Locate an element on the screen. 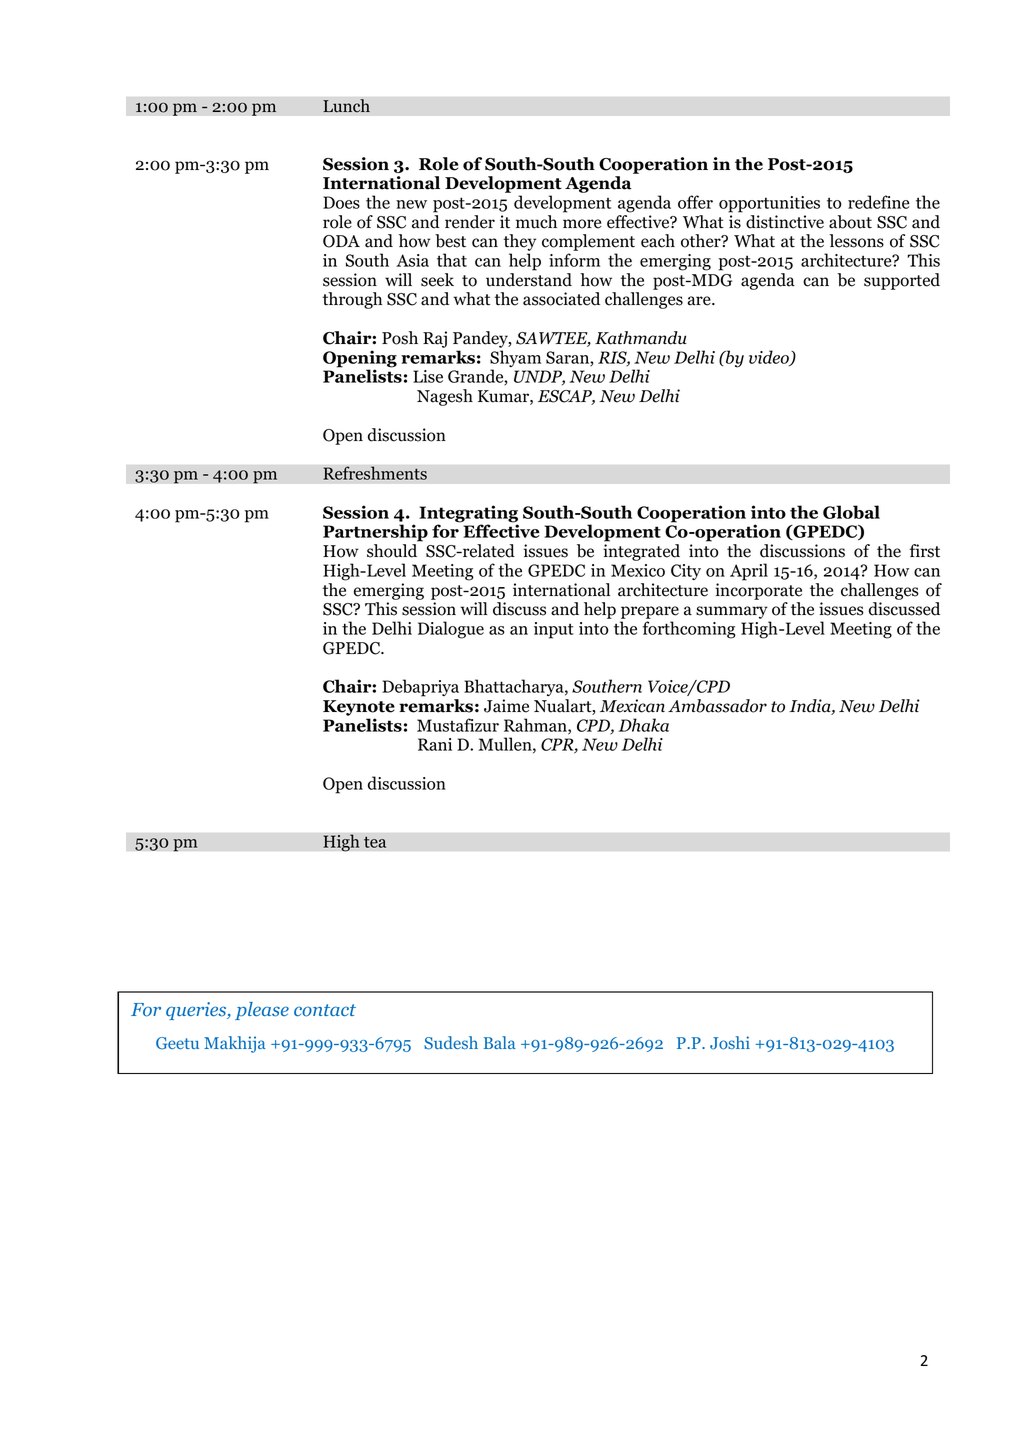  contact is located at coordinates (325, 1010).
